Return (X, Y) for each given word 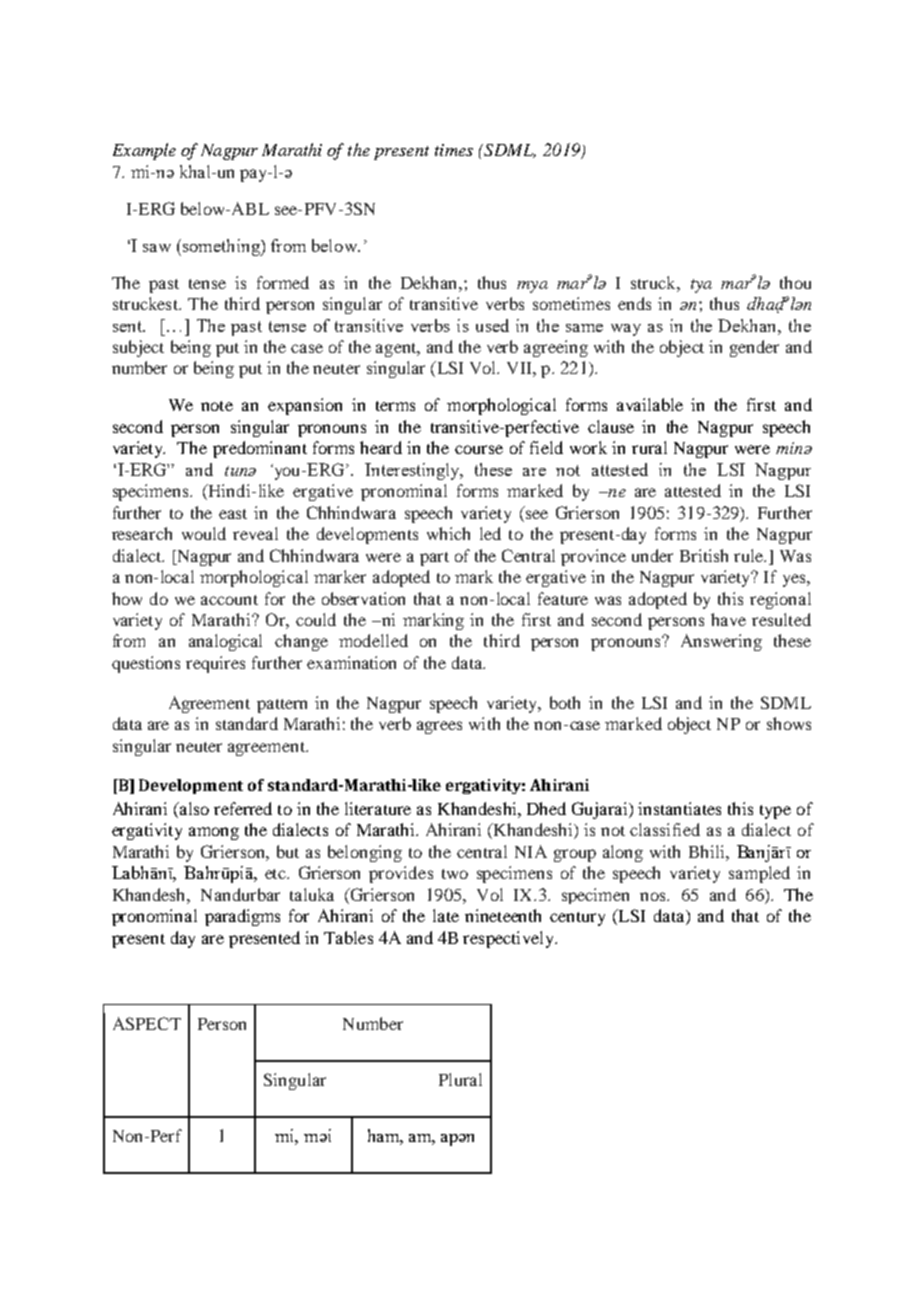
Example (144, 151)
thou (795, 282)
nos (654, 896)
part (434, 559)
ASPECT (147, 1023)
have (728, 619)
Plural (460, 1079)
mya (532, 287)
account (229, 600)
